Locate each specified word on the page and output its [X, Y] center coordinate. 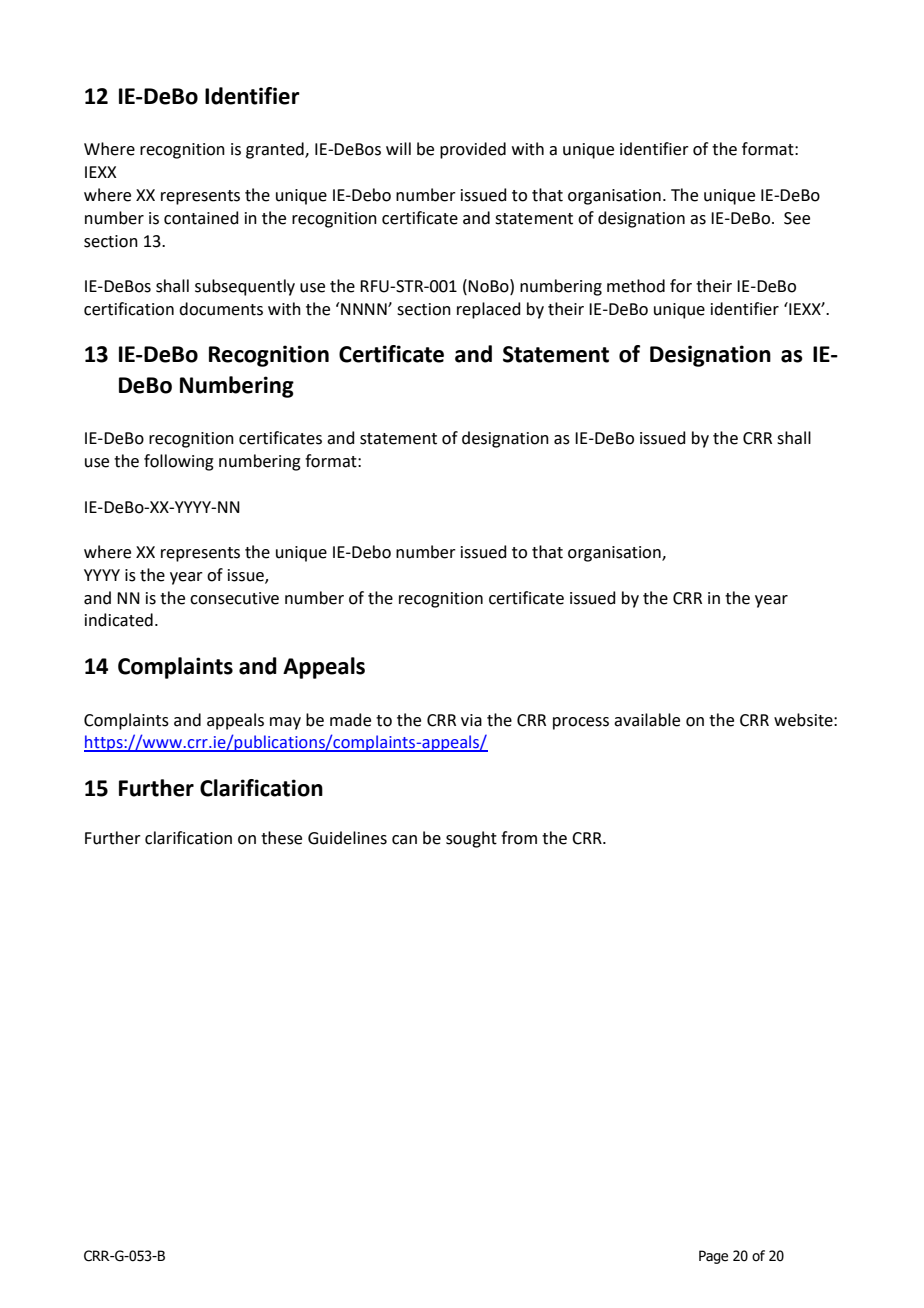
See [797, 218]
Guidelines [347, 838]
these [281, 838]
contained [201, 218]
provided [473, 150]
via [471, 720]
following [179, 462]
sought [471, 839]
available [647, 720]
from [519, 838]
